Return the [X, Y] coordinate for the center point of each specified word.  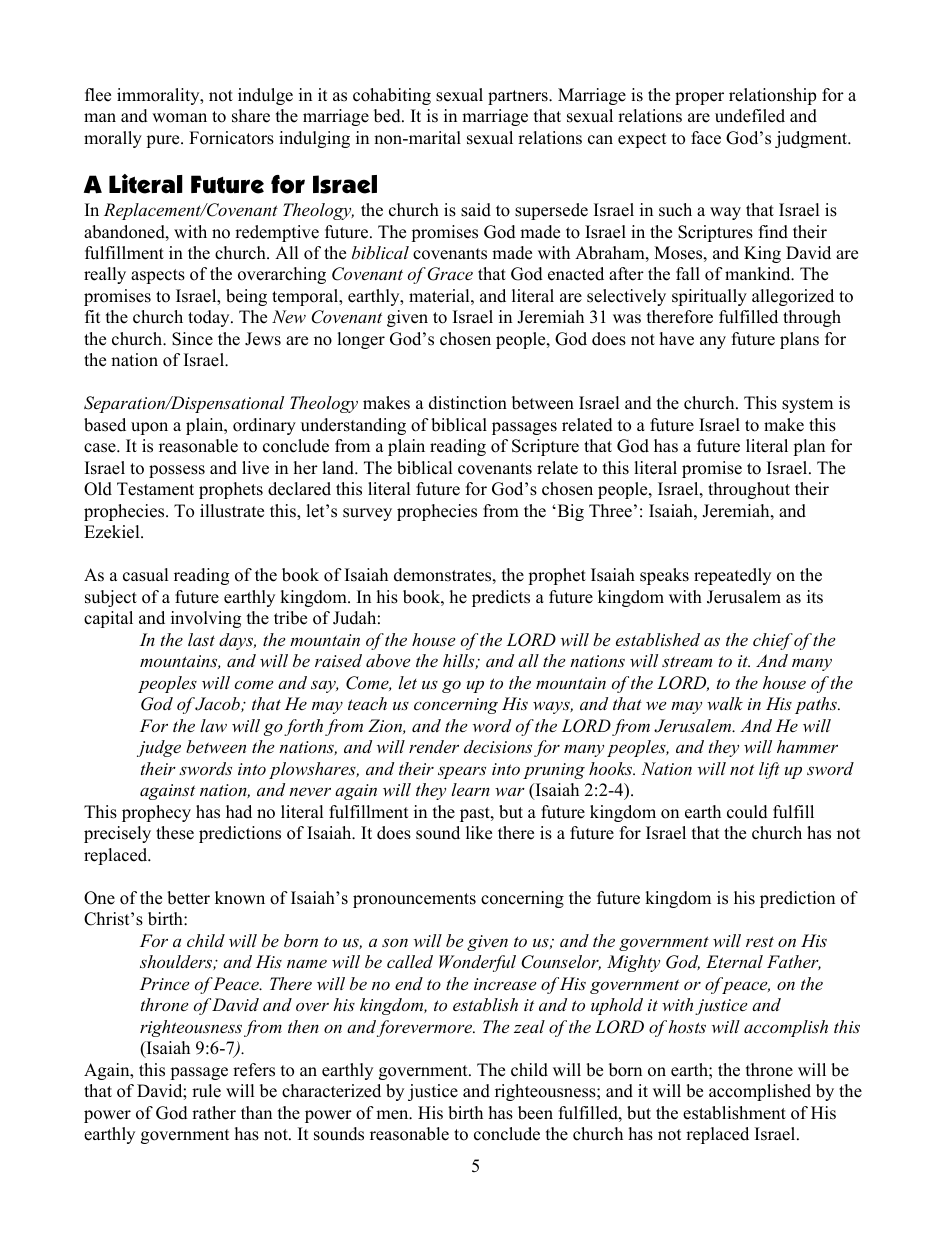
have [677, 339]
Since [192, 339]
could [747, 812]
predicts [501, 598]
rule [206, 1091]
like [479, 833]
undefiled [750, 116]
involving [206, 619]
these [175, 833]
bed [388, 116]
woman [179, 118]
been [535, 1113]
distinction [468, 403]
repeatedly [732, 576]
